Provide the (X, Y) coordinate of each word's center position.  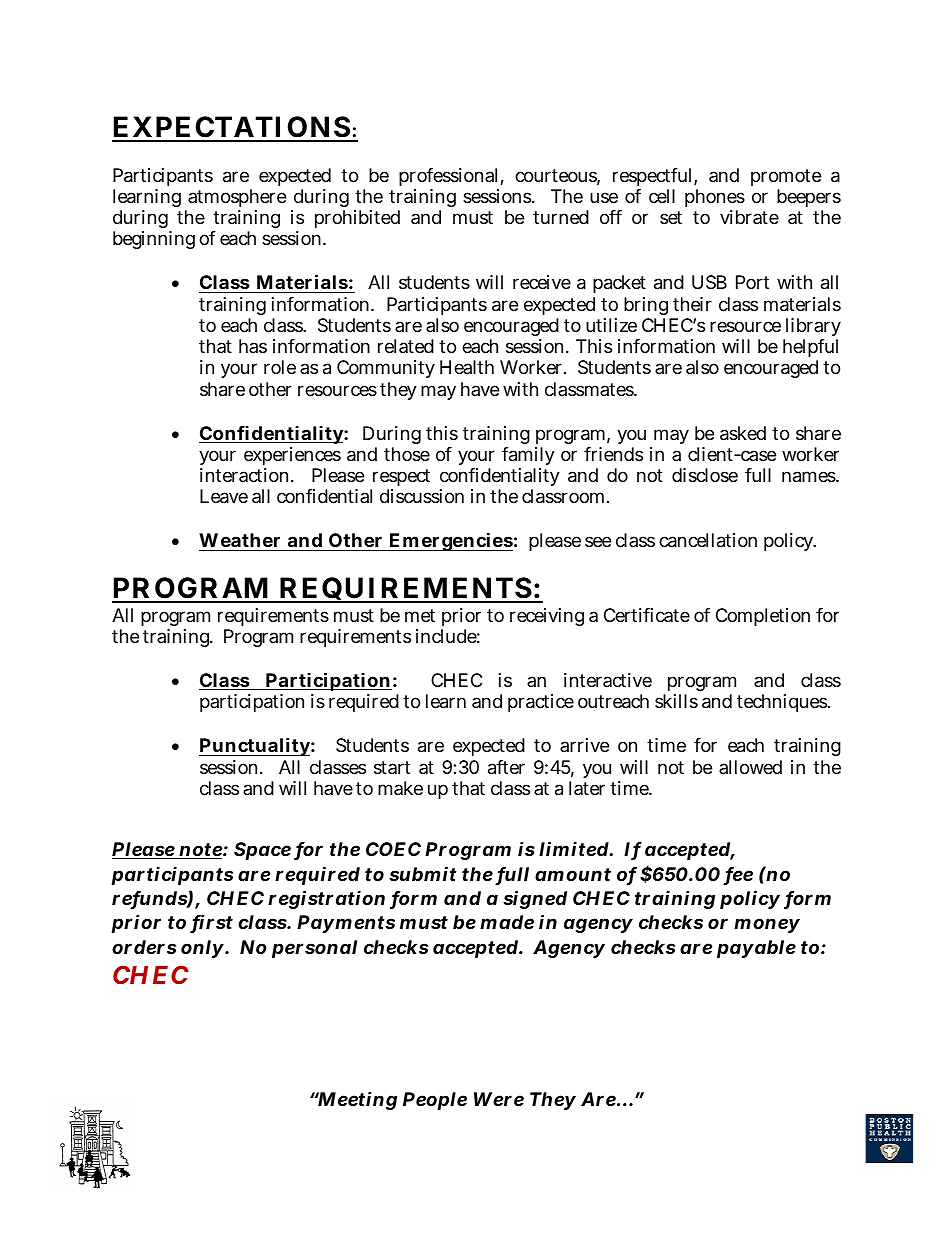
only (202, 949)
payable (756, 949)
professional (450, 177)
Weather (241, 542)
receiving (547, 617)
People (435, 1101)
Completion (763, 617)
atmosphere (237, 198)
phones (715, 198)
